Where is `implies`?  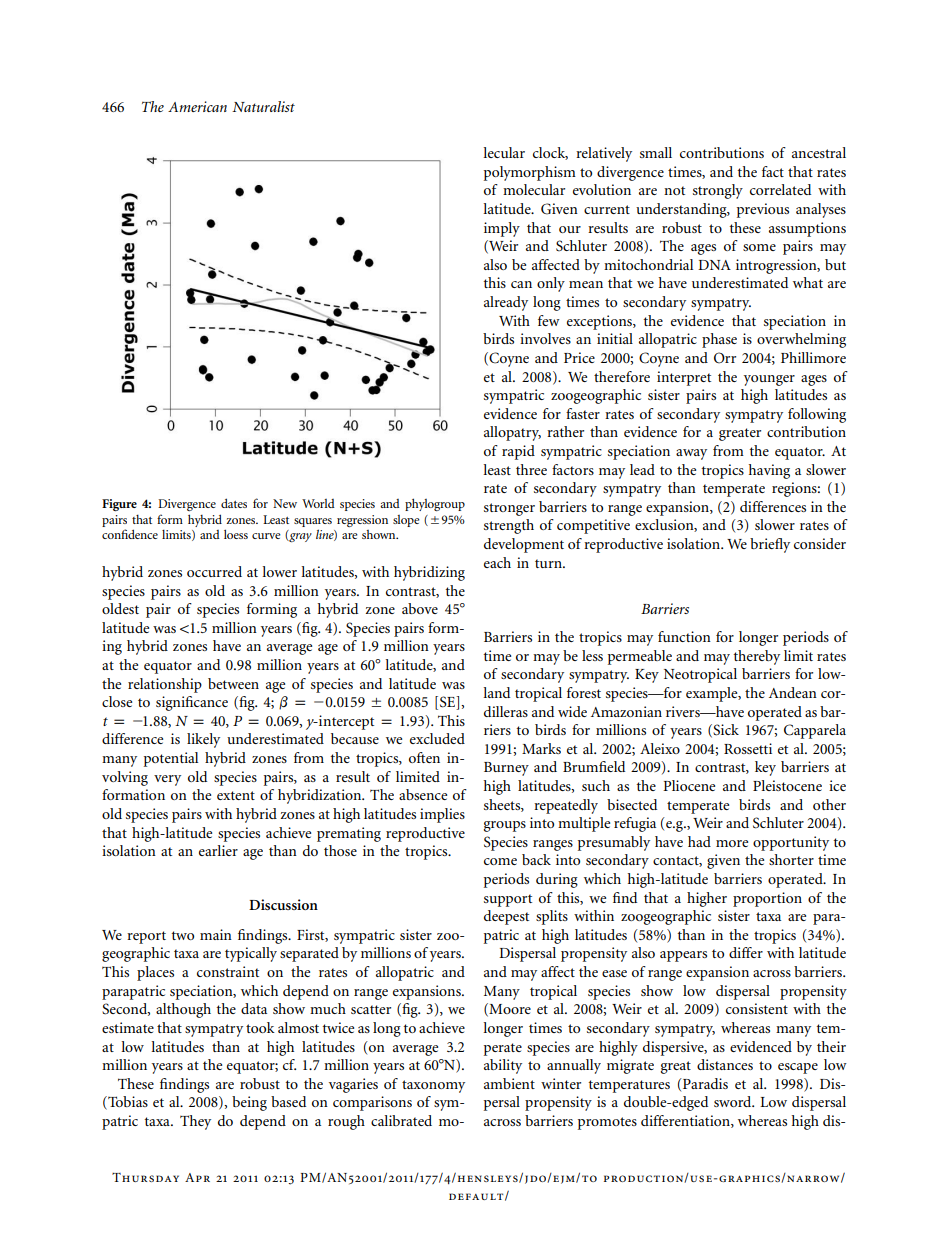 implies is located at coordinates (442, 815).
